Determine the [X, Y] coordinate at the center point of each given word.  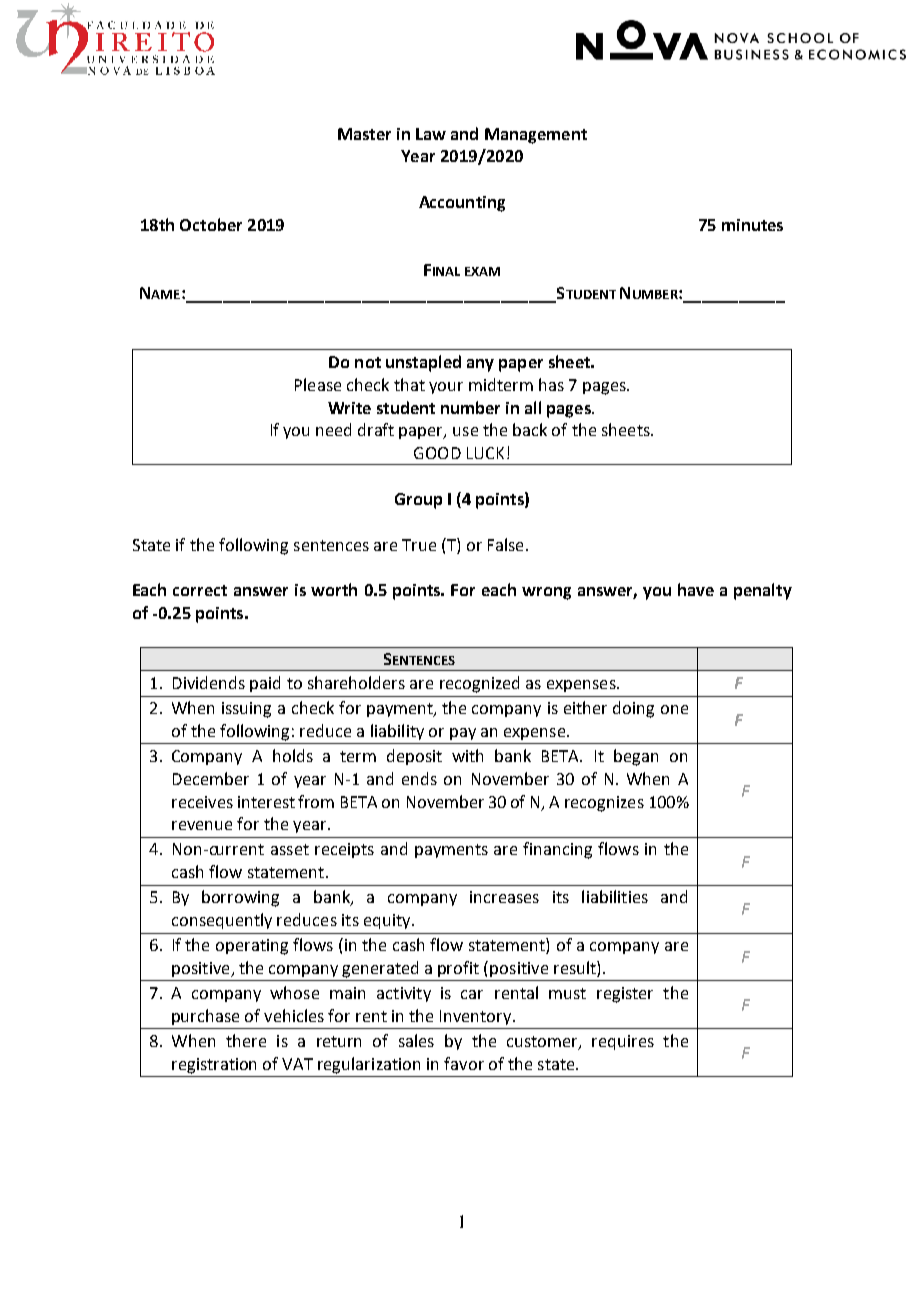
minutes [752, 225]
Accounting [462, 204]
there [246, 1040]
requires [623, 1042]
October [211, 224]
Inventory [477, 1017]
